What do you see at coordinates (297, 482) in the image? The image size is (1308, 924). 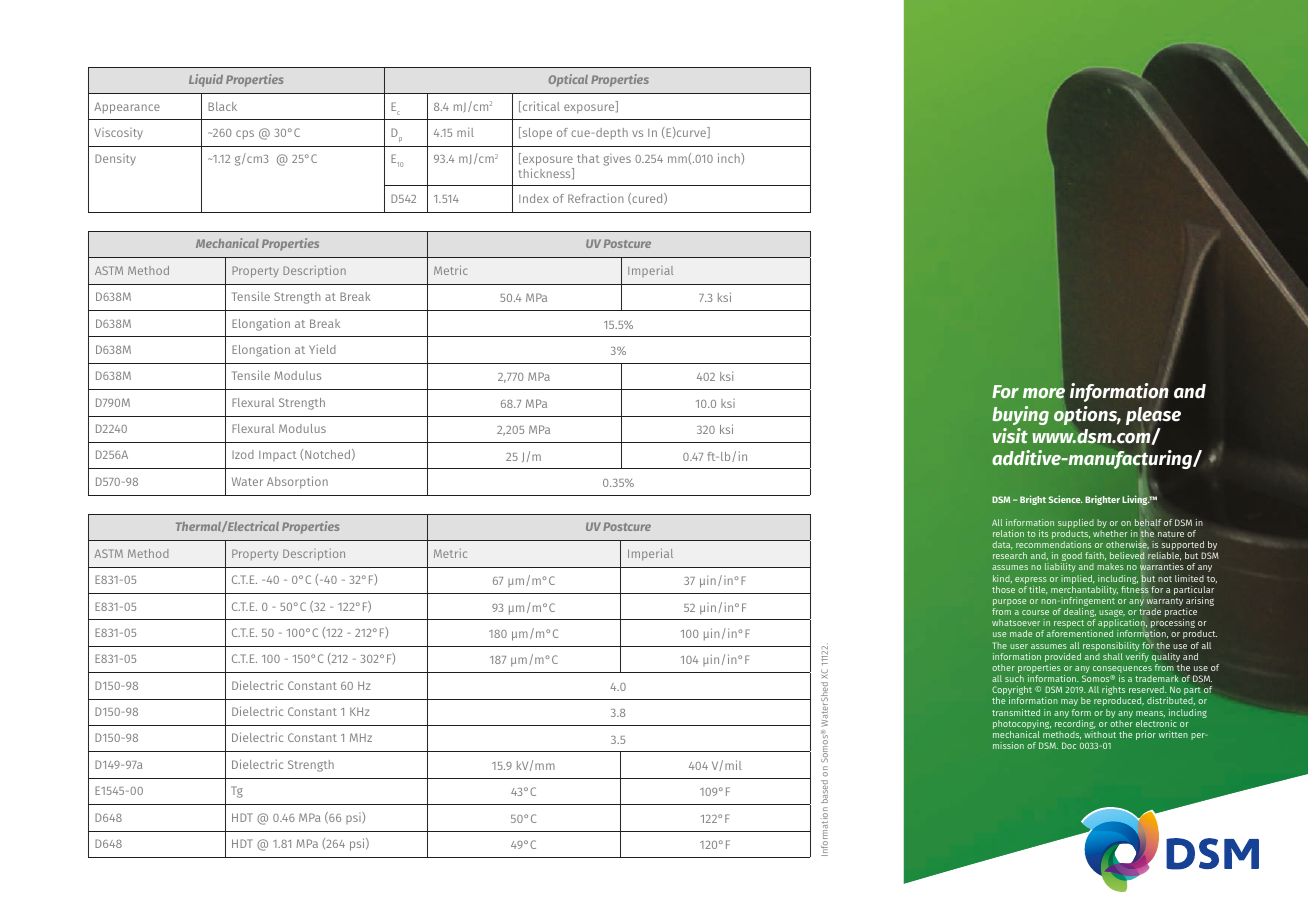 I see `Absorption` at bounding box center [297, 482].
